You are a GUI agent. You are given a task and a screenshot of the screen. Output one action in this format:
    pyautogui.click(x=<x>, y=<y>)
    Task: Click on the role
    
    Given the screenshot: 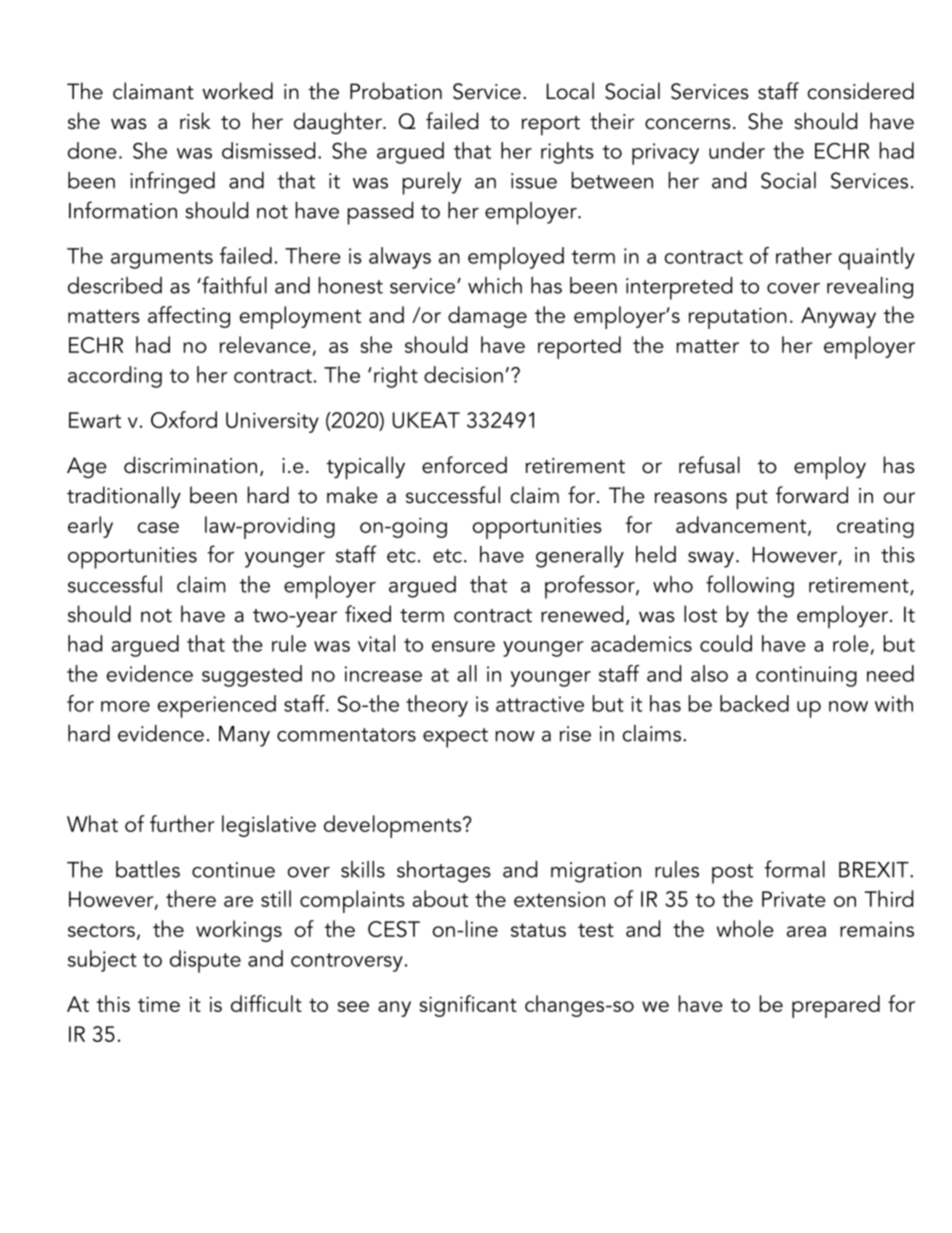 What is the action you would take?
    pyautogui.click(x=851, y=643)
